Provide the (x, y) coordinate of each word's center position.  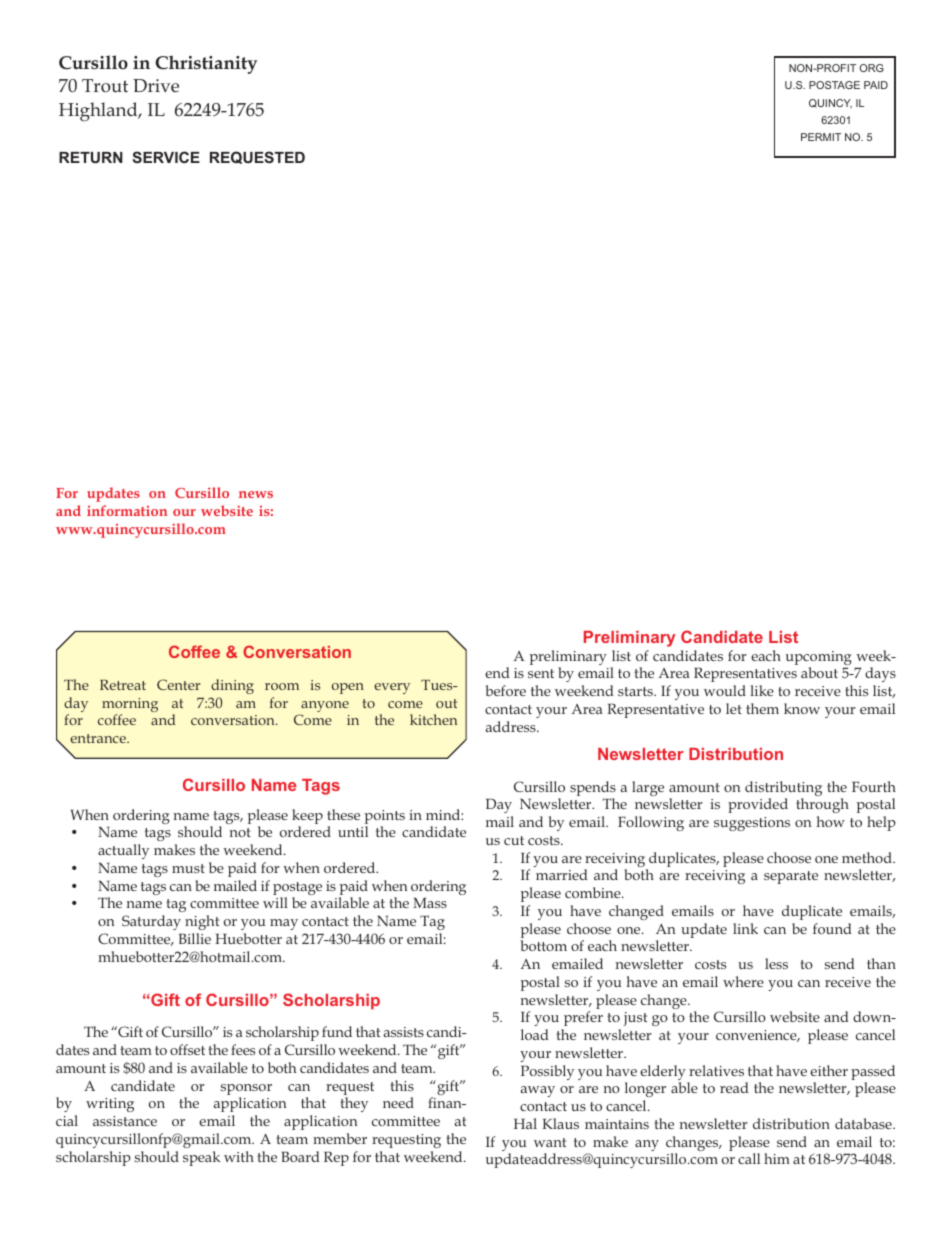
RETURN (91, 157)
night (202, 922)
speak (201, 1158)
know (802, 708)
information (127, 510)
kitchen (433, 719)
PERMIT (821, 137)
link (745, 928)
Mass (430, 903)
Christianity (206, 64)
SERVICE (166, 157)
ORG (872, 68)
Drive (156, 86)
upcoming (819, 659)
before (506, 690)
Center (178, 684)
